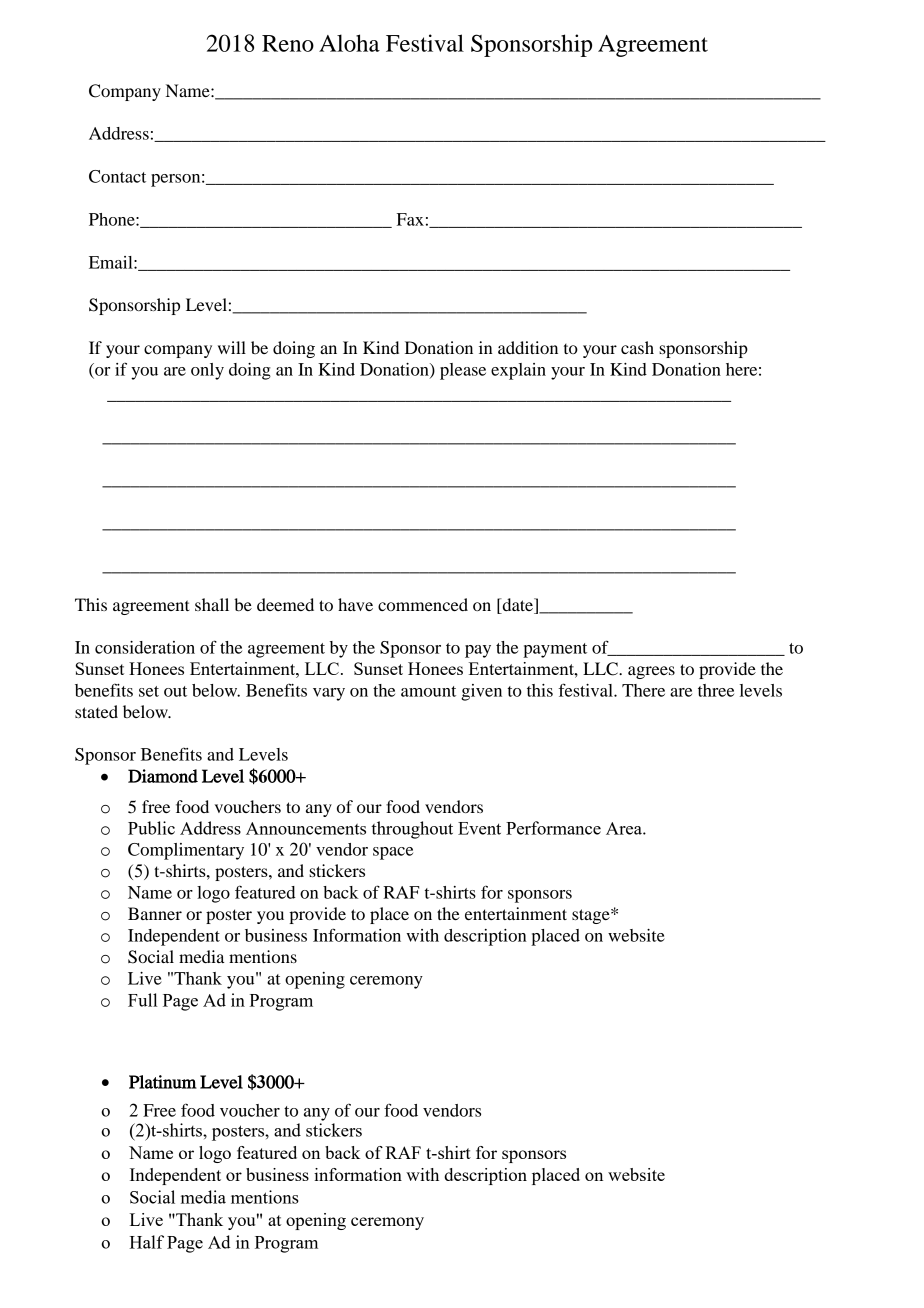 This page has width=924, height=1308. I want to click on consideration, so click(145, 647).
